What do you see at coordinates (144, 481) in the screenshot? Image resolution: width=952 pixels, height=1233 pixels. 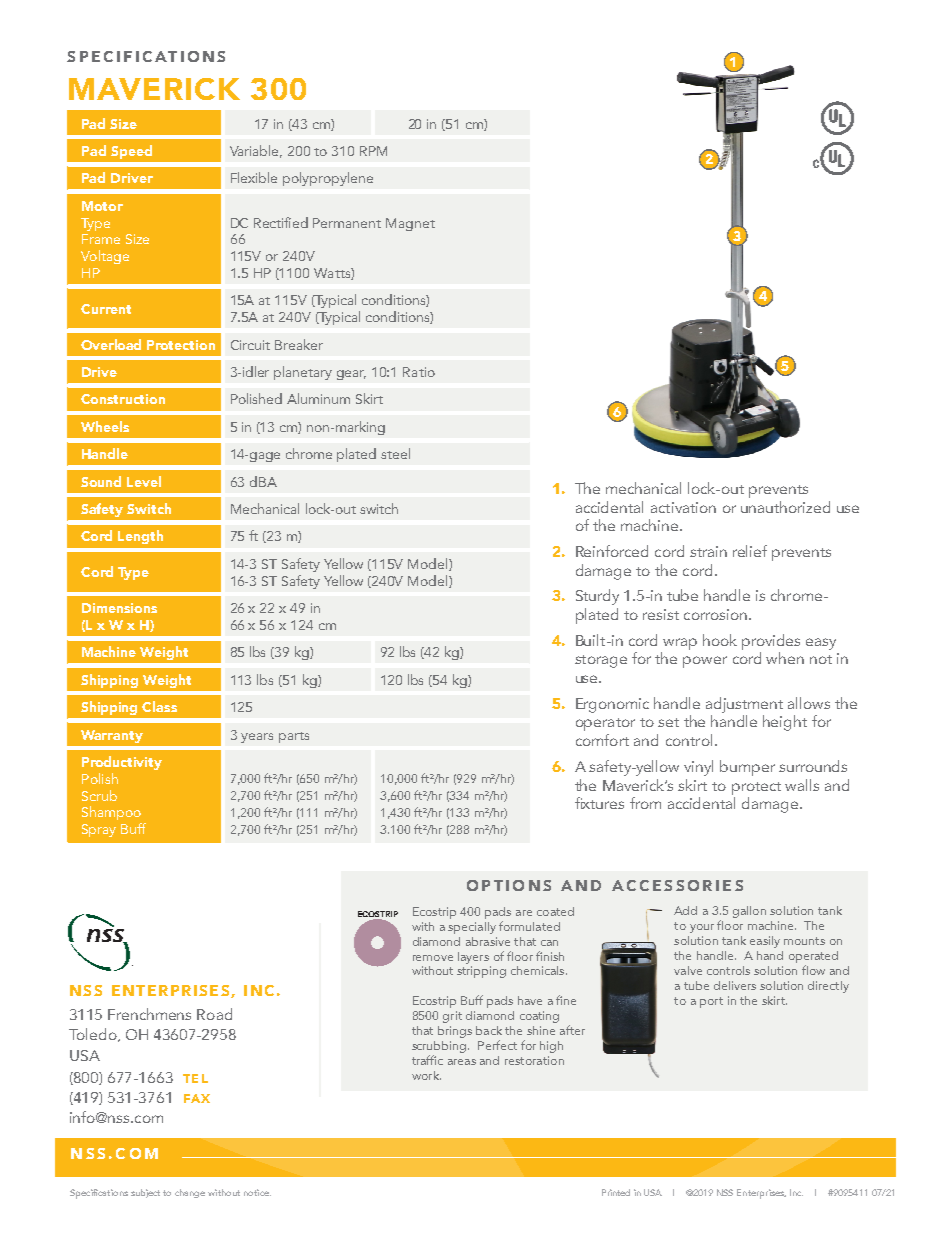 I see `Level` at bounding box center [144, 481].
